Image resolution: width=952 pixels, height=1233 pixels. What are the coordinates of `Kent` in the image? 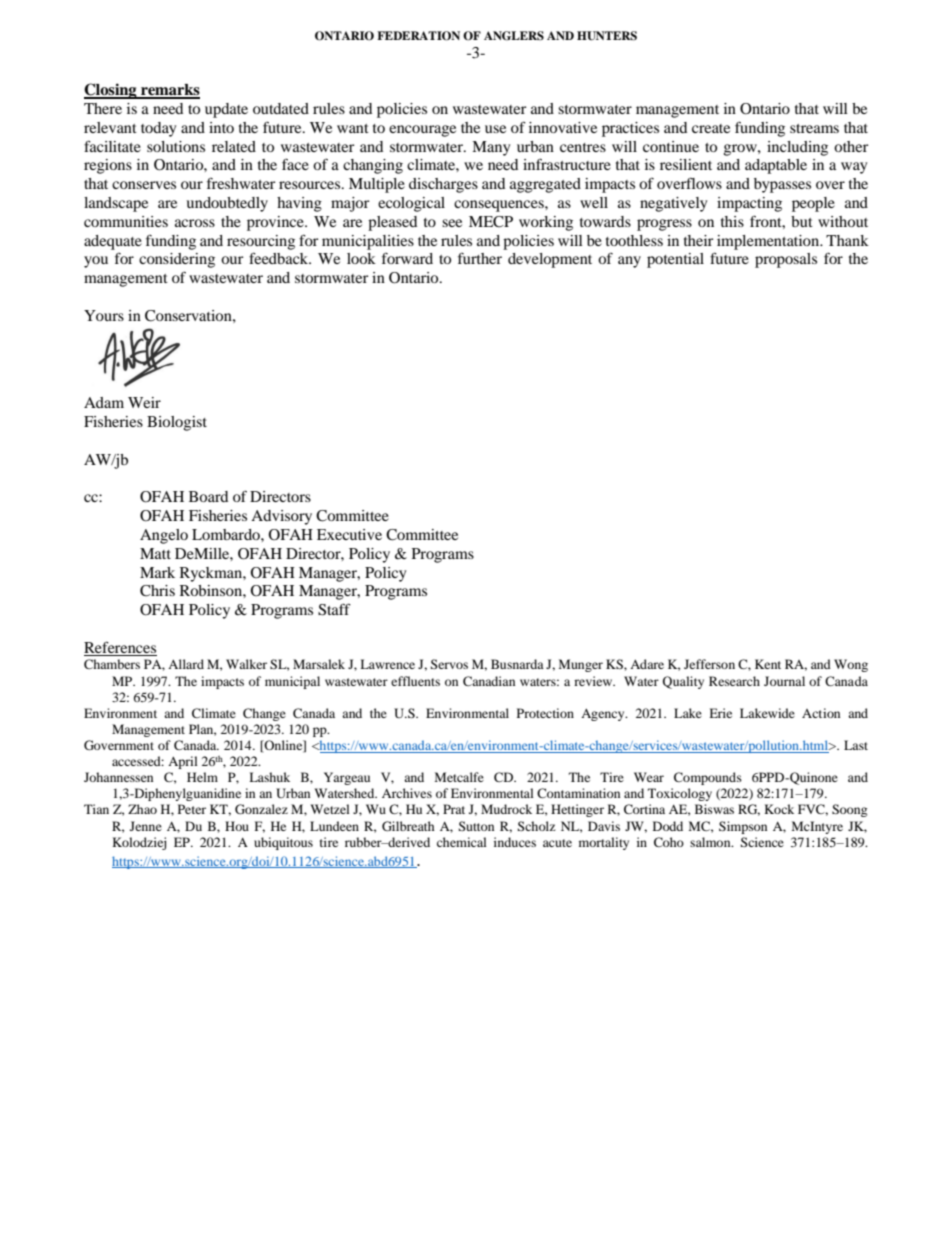 It's located at (768, 664).
